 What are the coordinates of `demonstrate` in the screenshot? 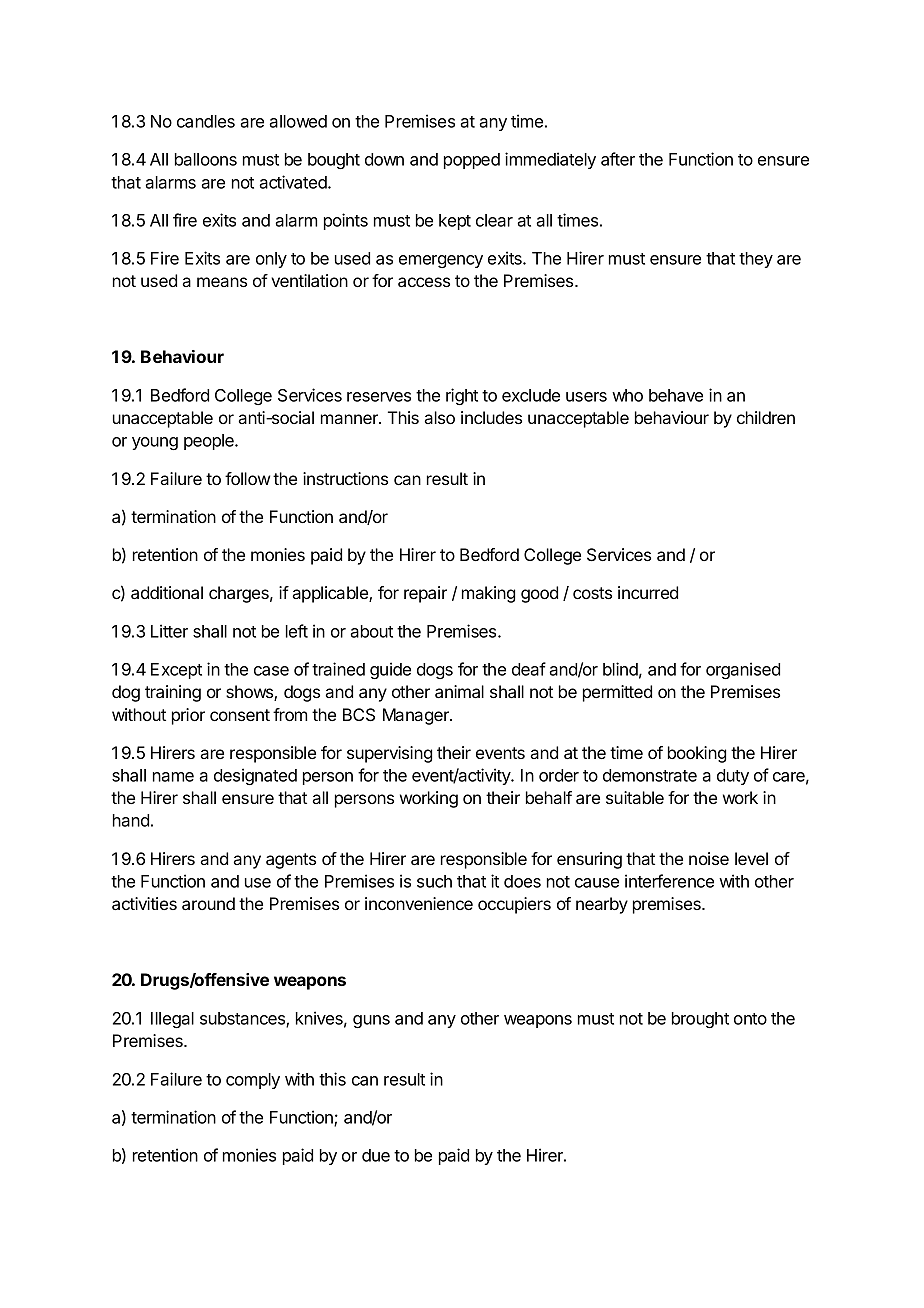 It's located at (650, 775).
